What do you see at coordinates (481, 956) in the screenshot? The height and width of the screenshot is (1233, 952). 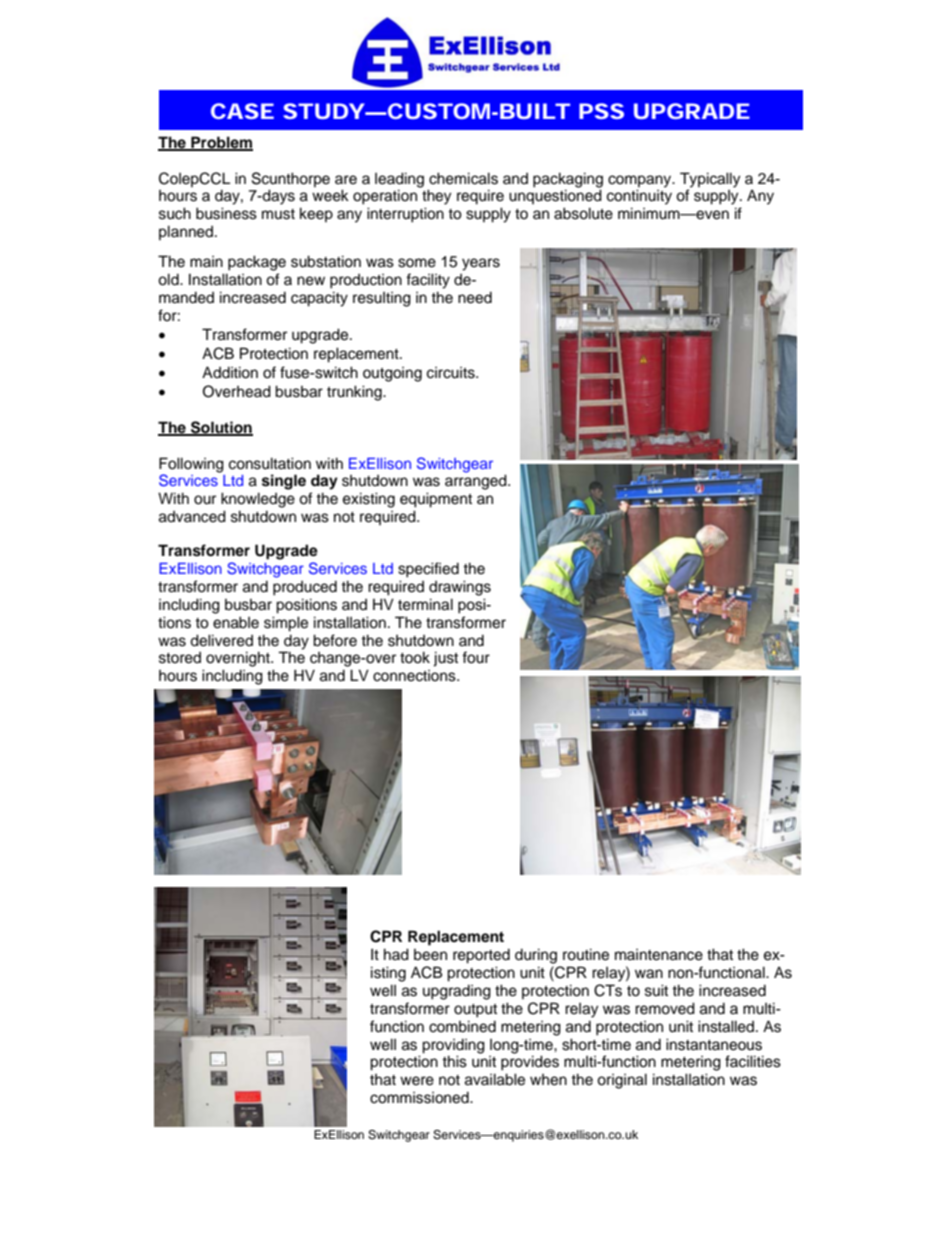 I see `reported` at bounding box center [481, 956].
